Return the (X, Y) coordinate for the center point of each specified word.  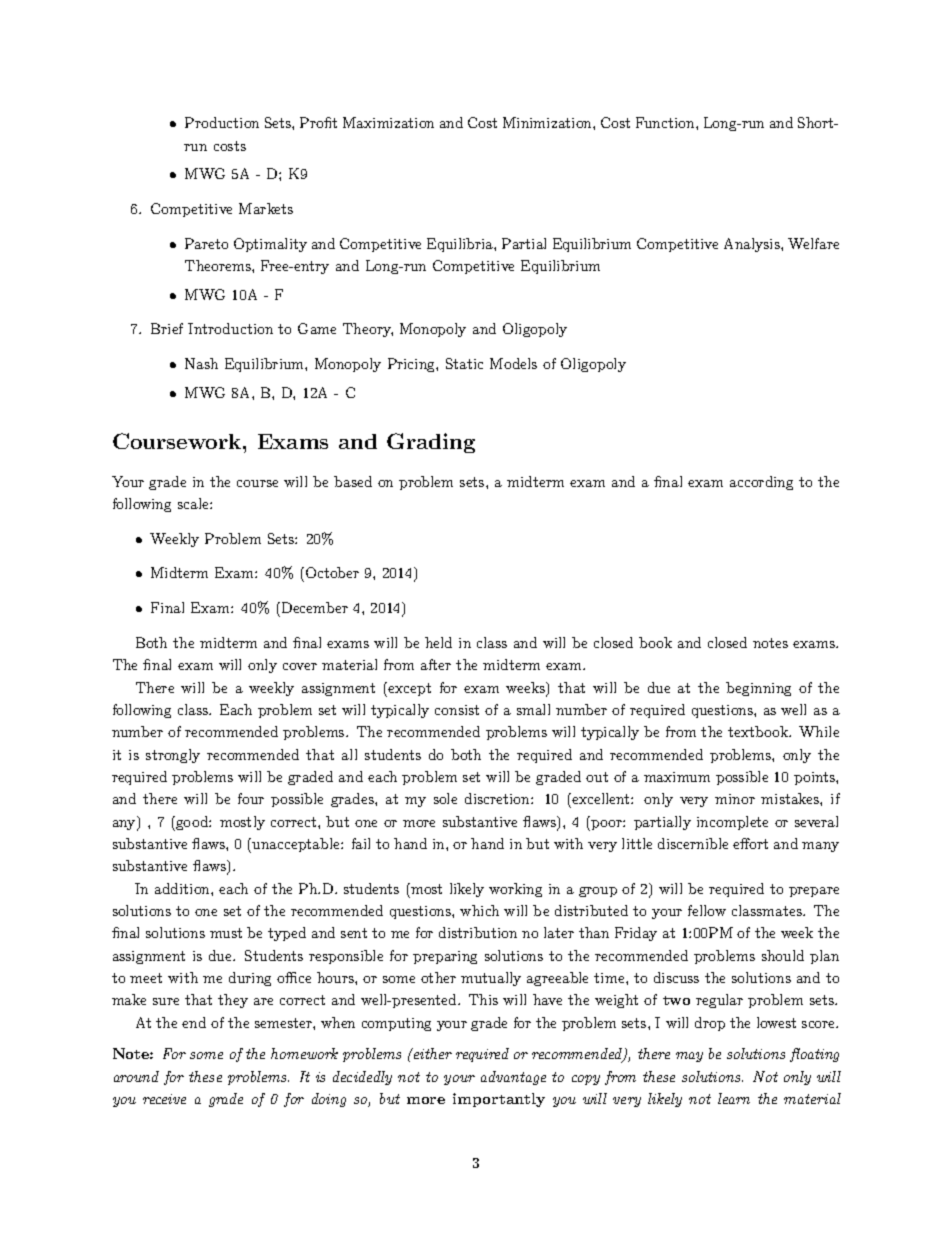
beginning (758, 689)
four (251, 798)
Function (666, 122)
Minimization (548, 122)
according (761, 483)
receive (164, 1099)
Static (464, 363)
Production (222, 122)
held (438, 642)
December (313, 607)
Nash (201, 363)
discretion (498, 798)
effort (750, 843)
